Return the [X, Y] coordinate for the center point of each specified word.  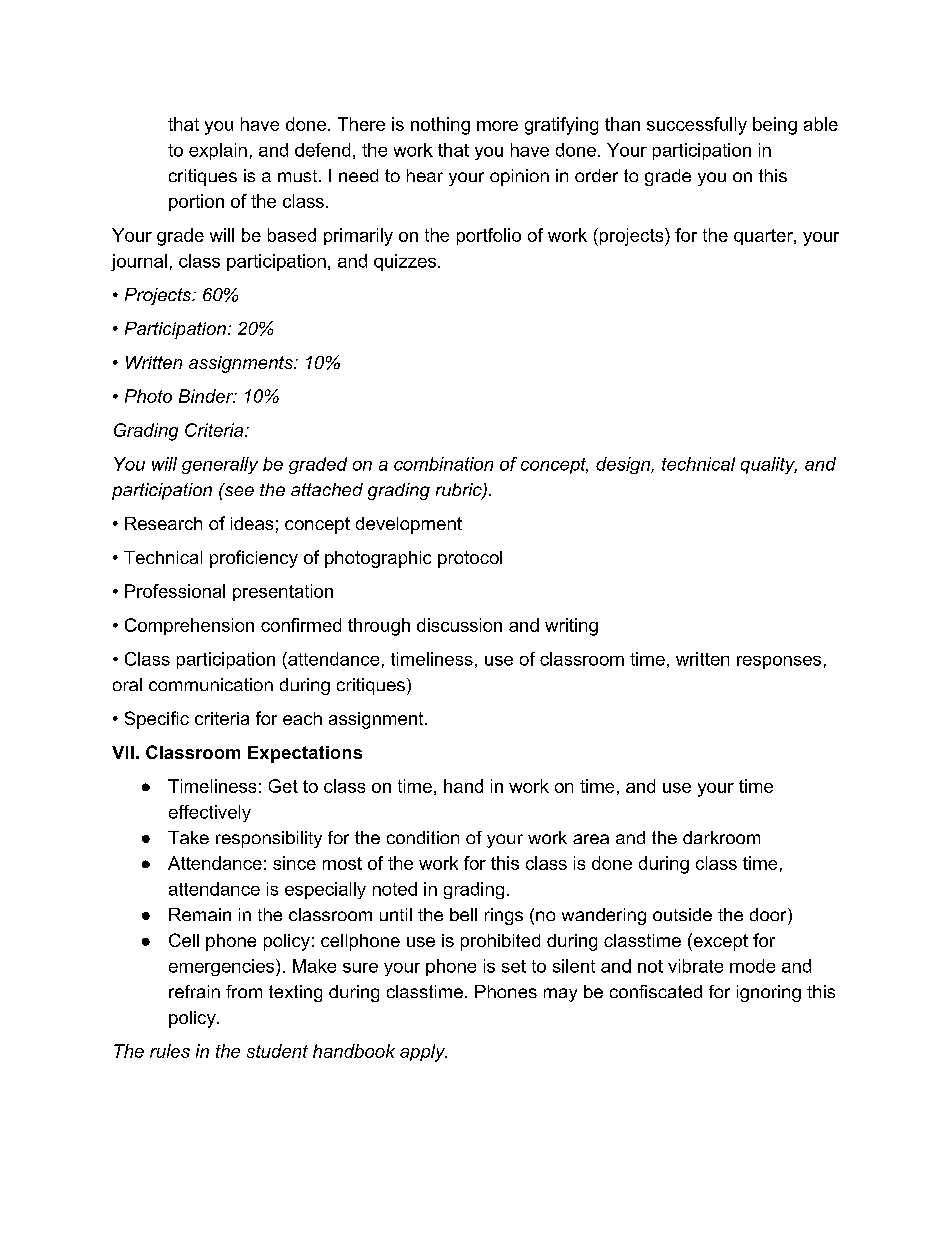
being [775, 126]
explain [218, 151]
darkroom [721, 837]
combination [443, 464]
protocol [470, 559]
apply [423, 1053]
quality [769, 465]
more [497, 126]
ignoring [769, 993]
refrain [194, 991]
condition [423, 837]
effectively [210, 813]
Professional [175, 591]
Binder [207, 396]
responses [779, 662]
